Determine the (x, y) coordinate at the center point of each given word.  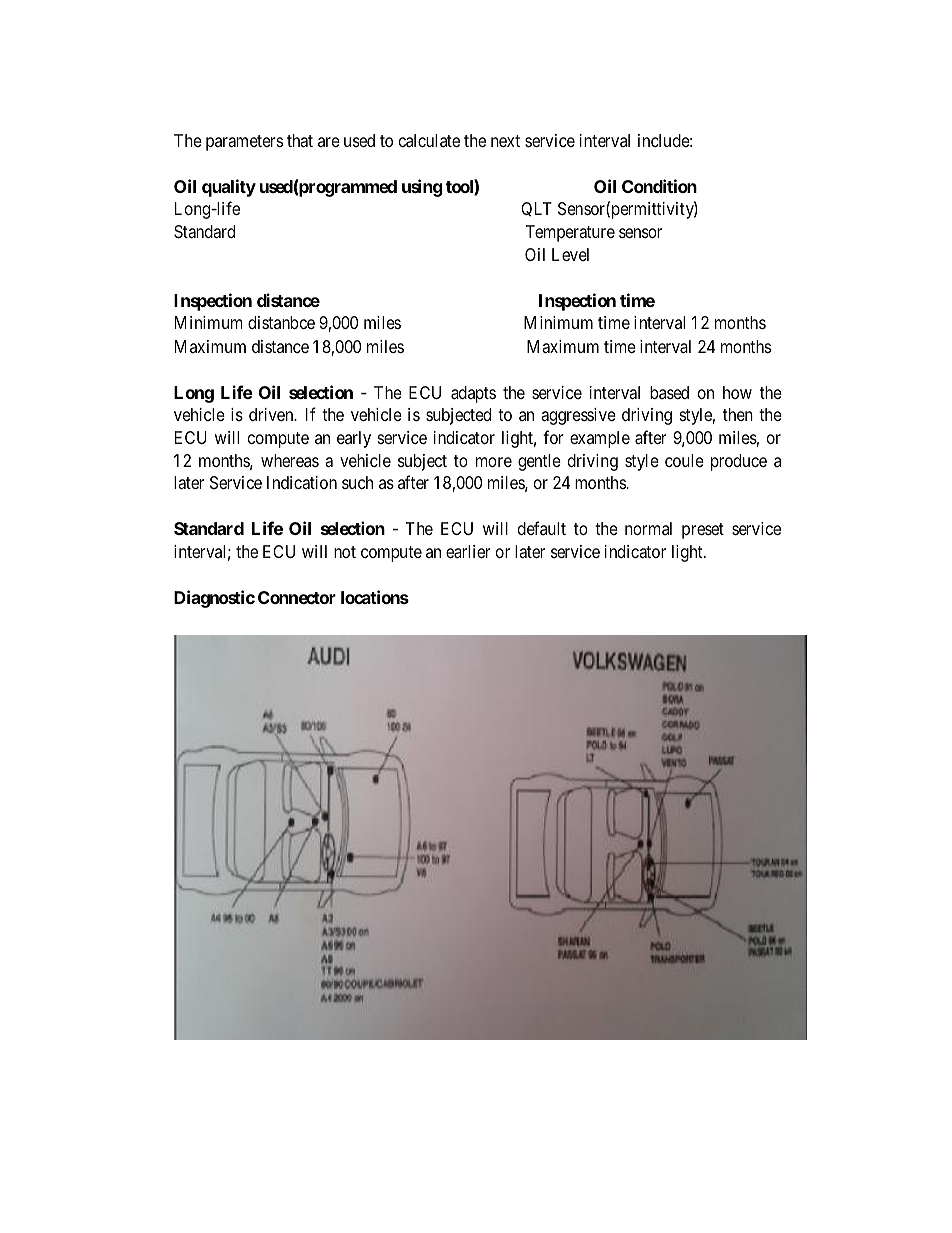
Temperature (570, 233)
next (505, 141)
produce (739, 462)
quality (229, 188)
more (494, 462)
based (669, 392)
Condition (659, 186)
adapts (473, 394)
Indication (302, 483)
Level (570, 254)
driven (272, 414)
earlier (468, 552)
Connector (297, 597)
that (300, 141)
